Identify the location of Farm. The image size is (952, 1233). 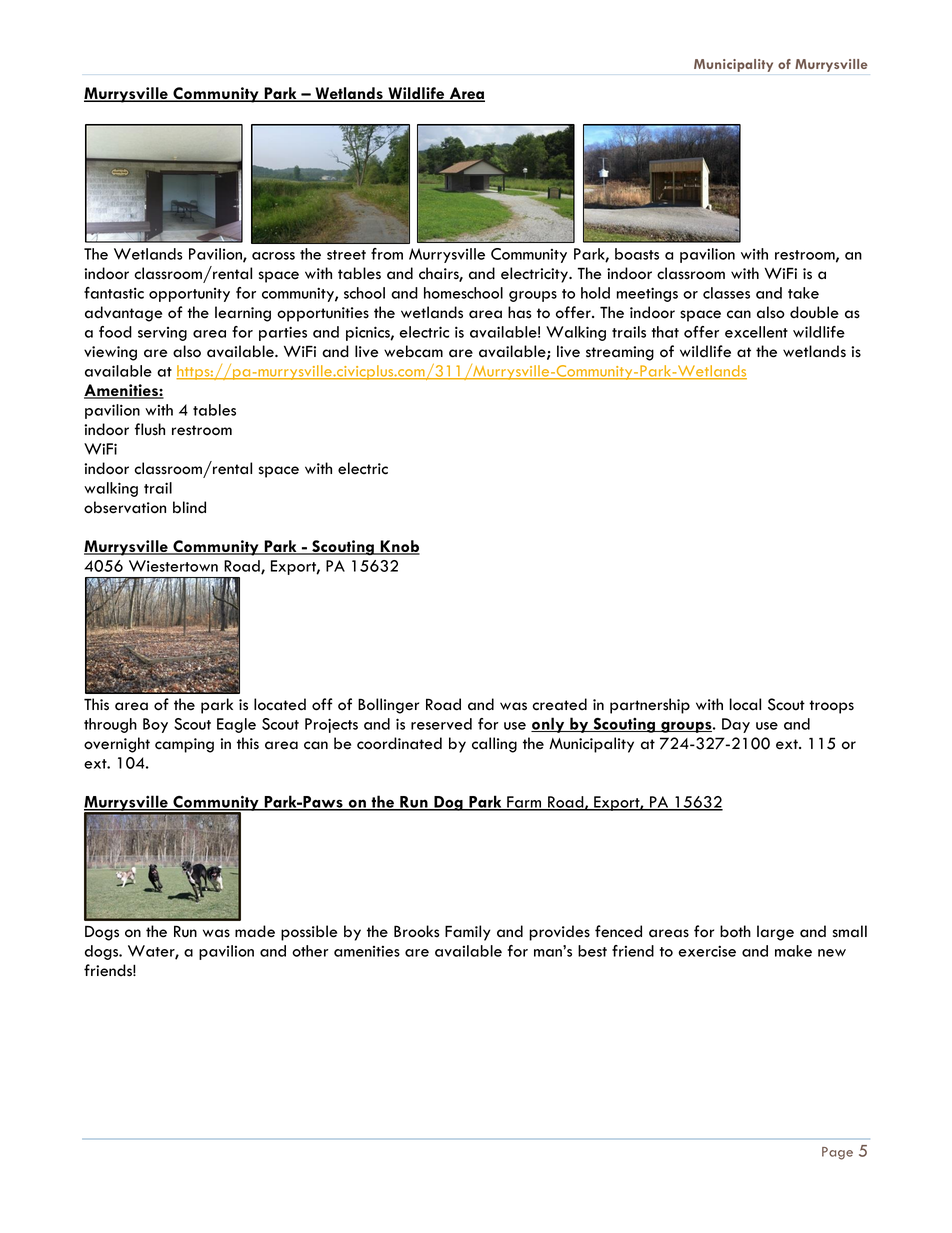
(524, 803).
